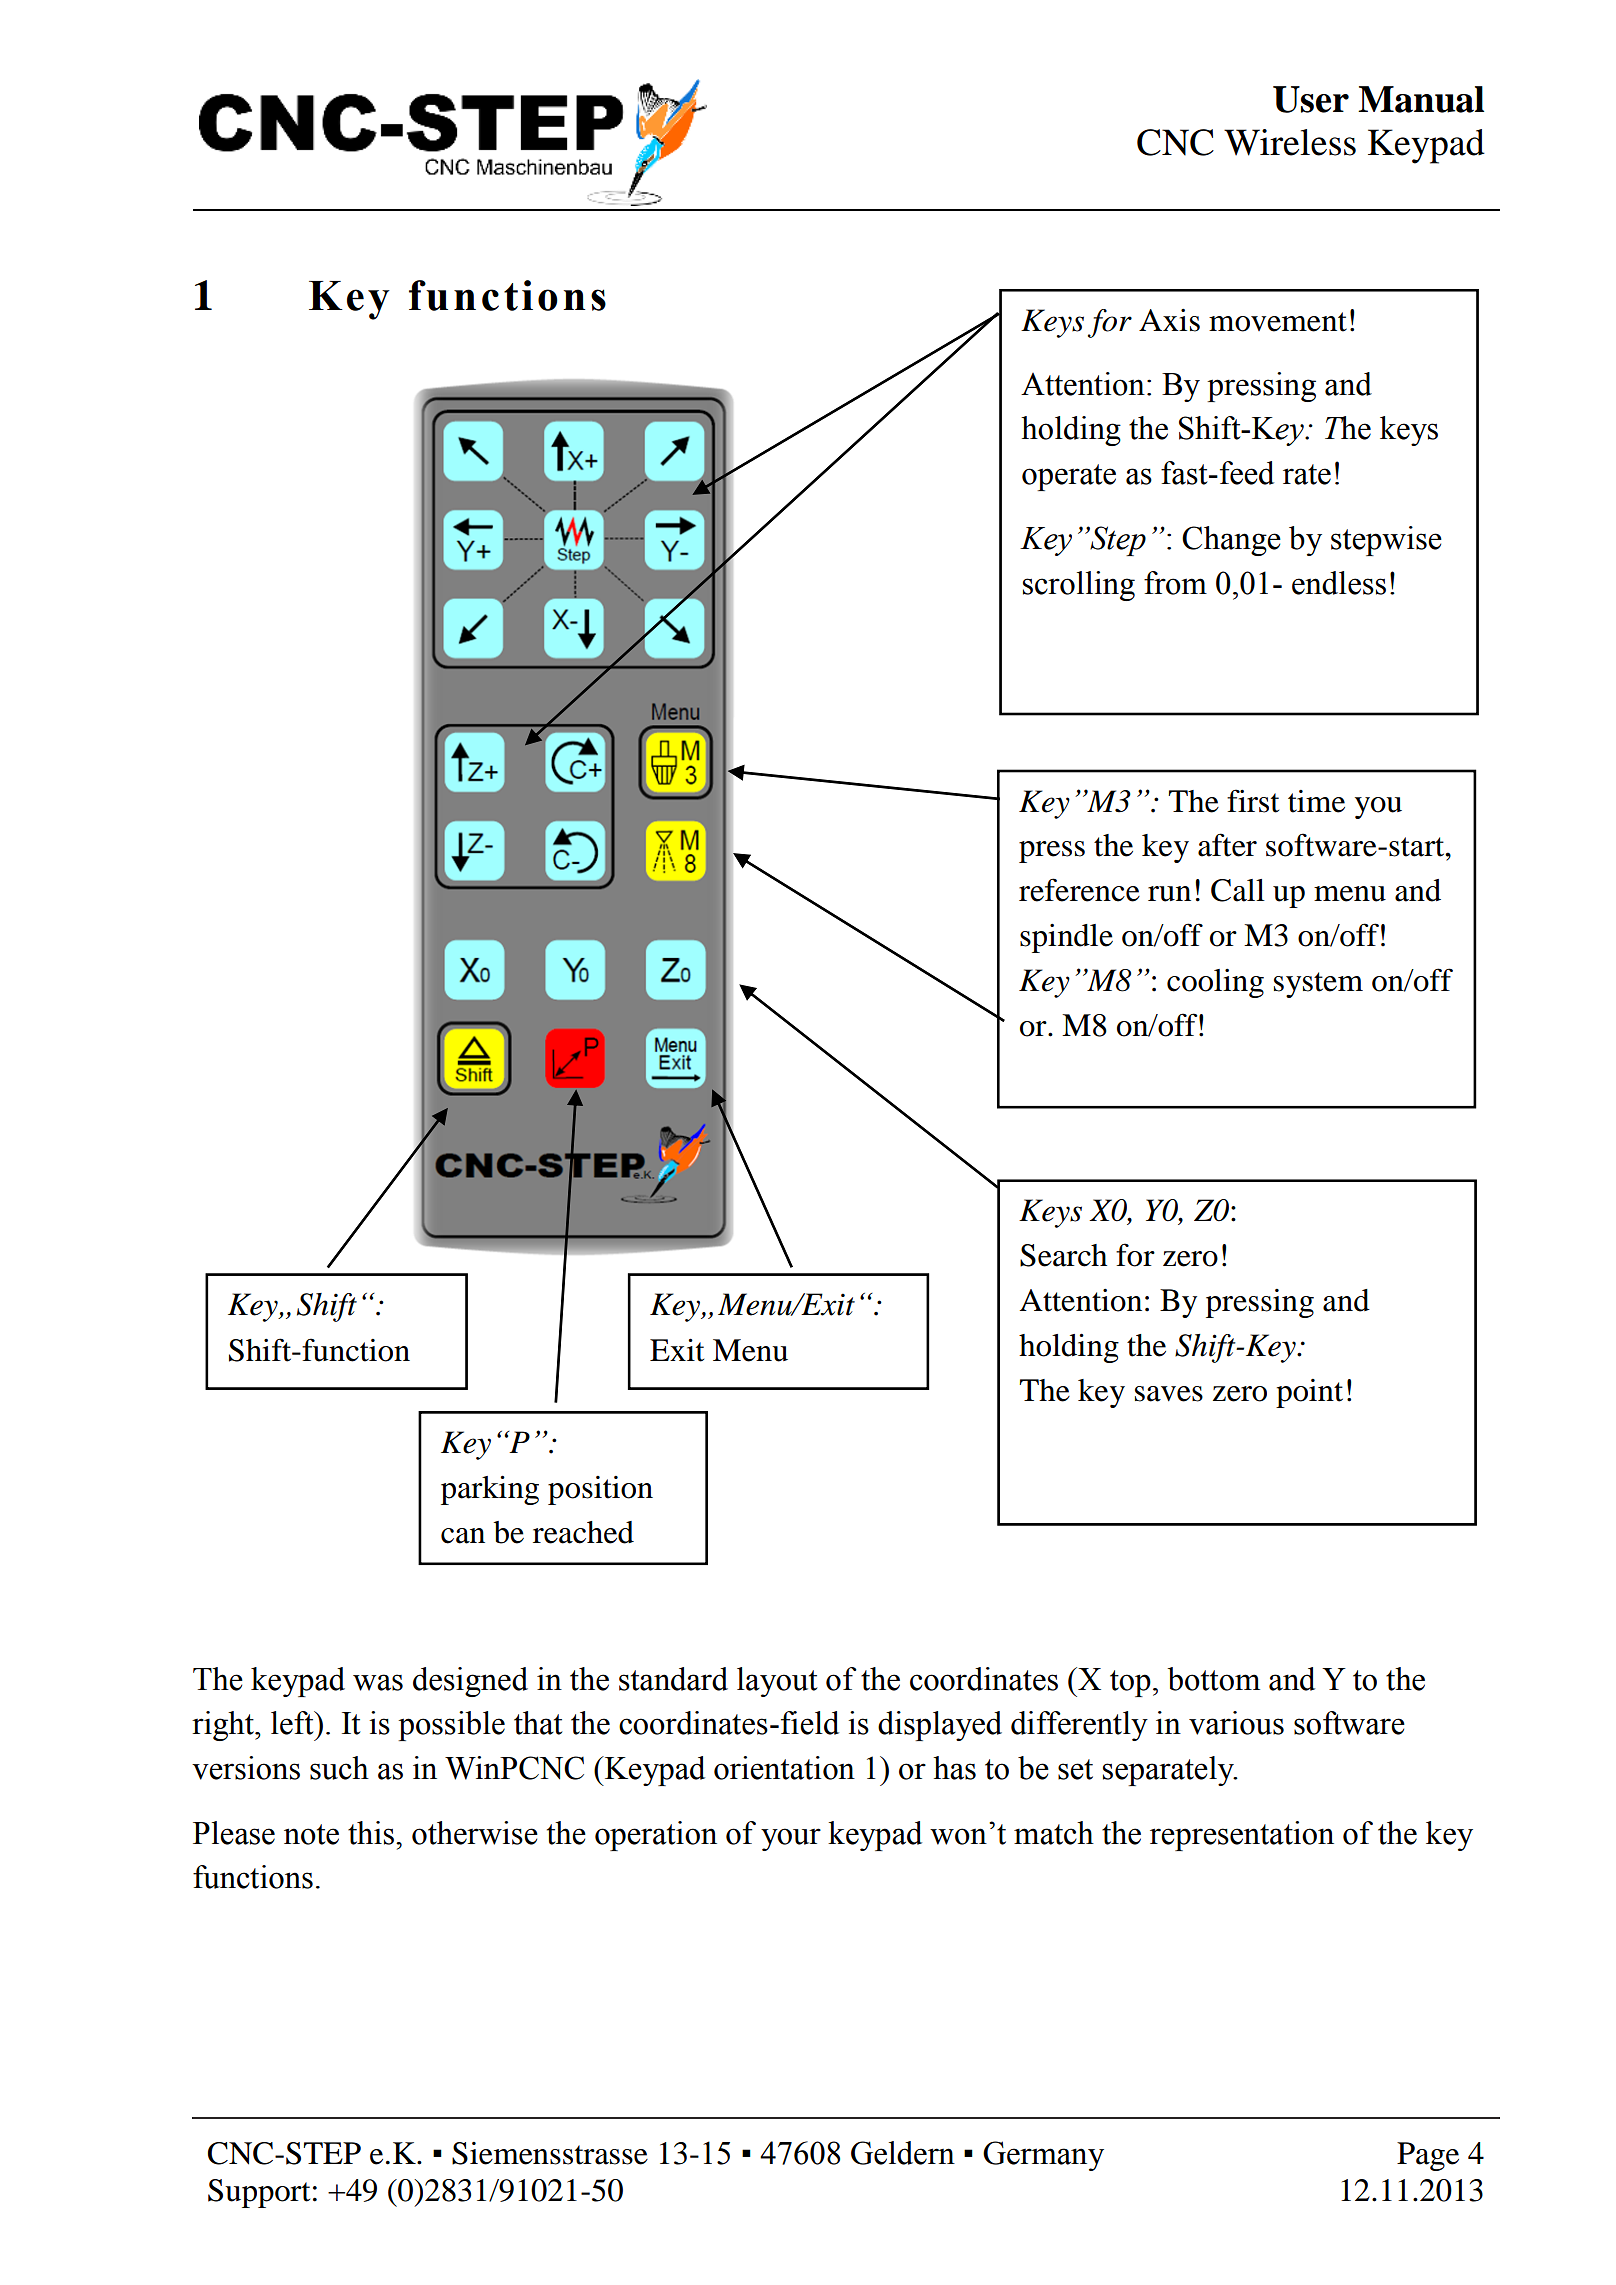 This page has height=2285, width=1616. I want to click on position, so click(600, 1490).
